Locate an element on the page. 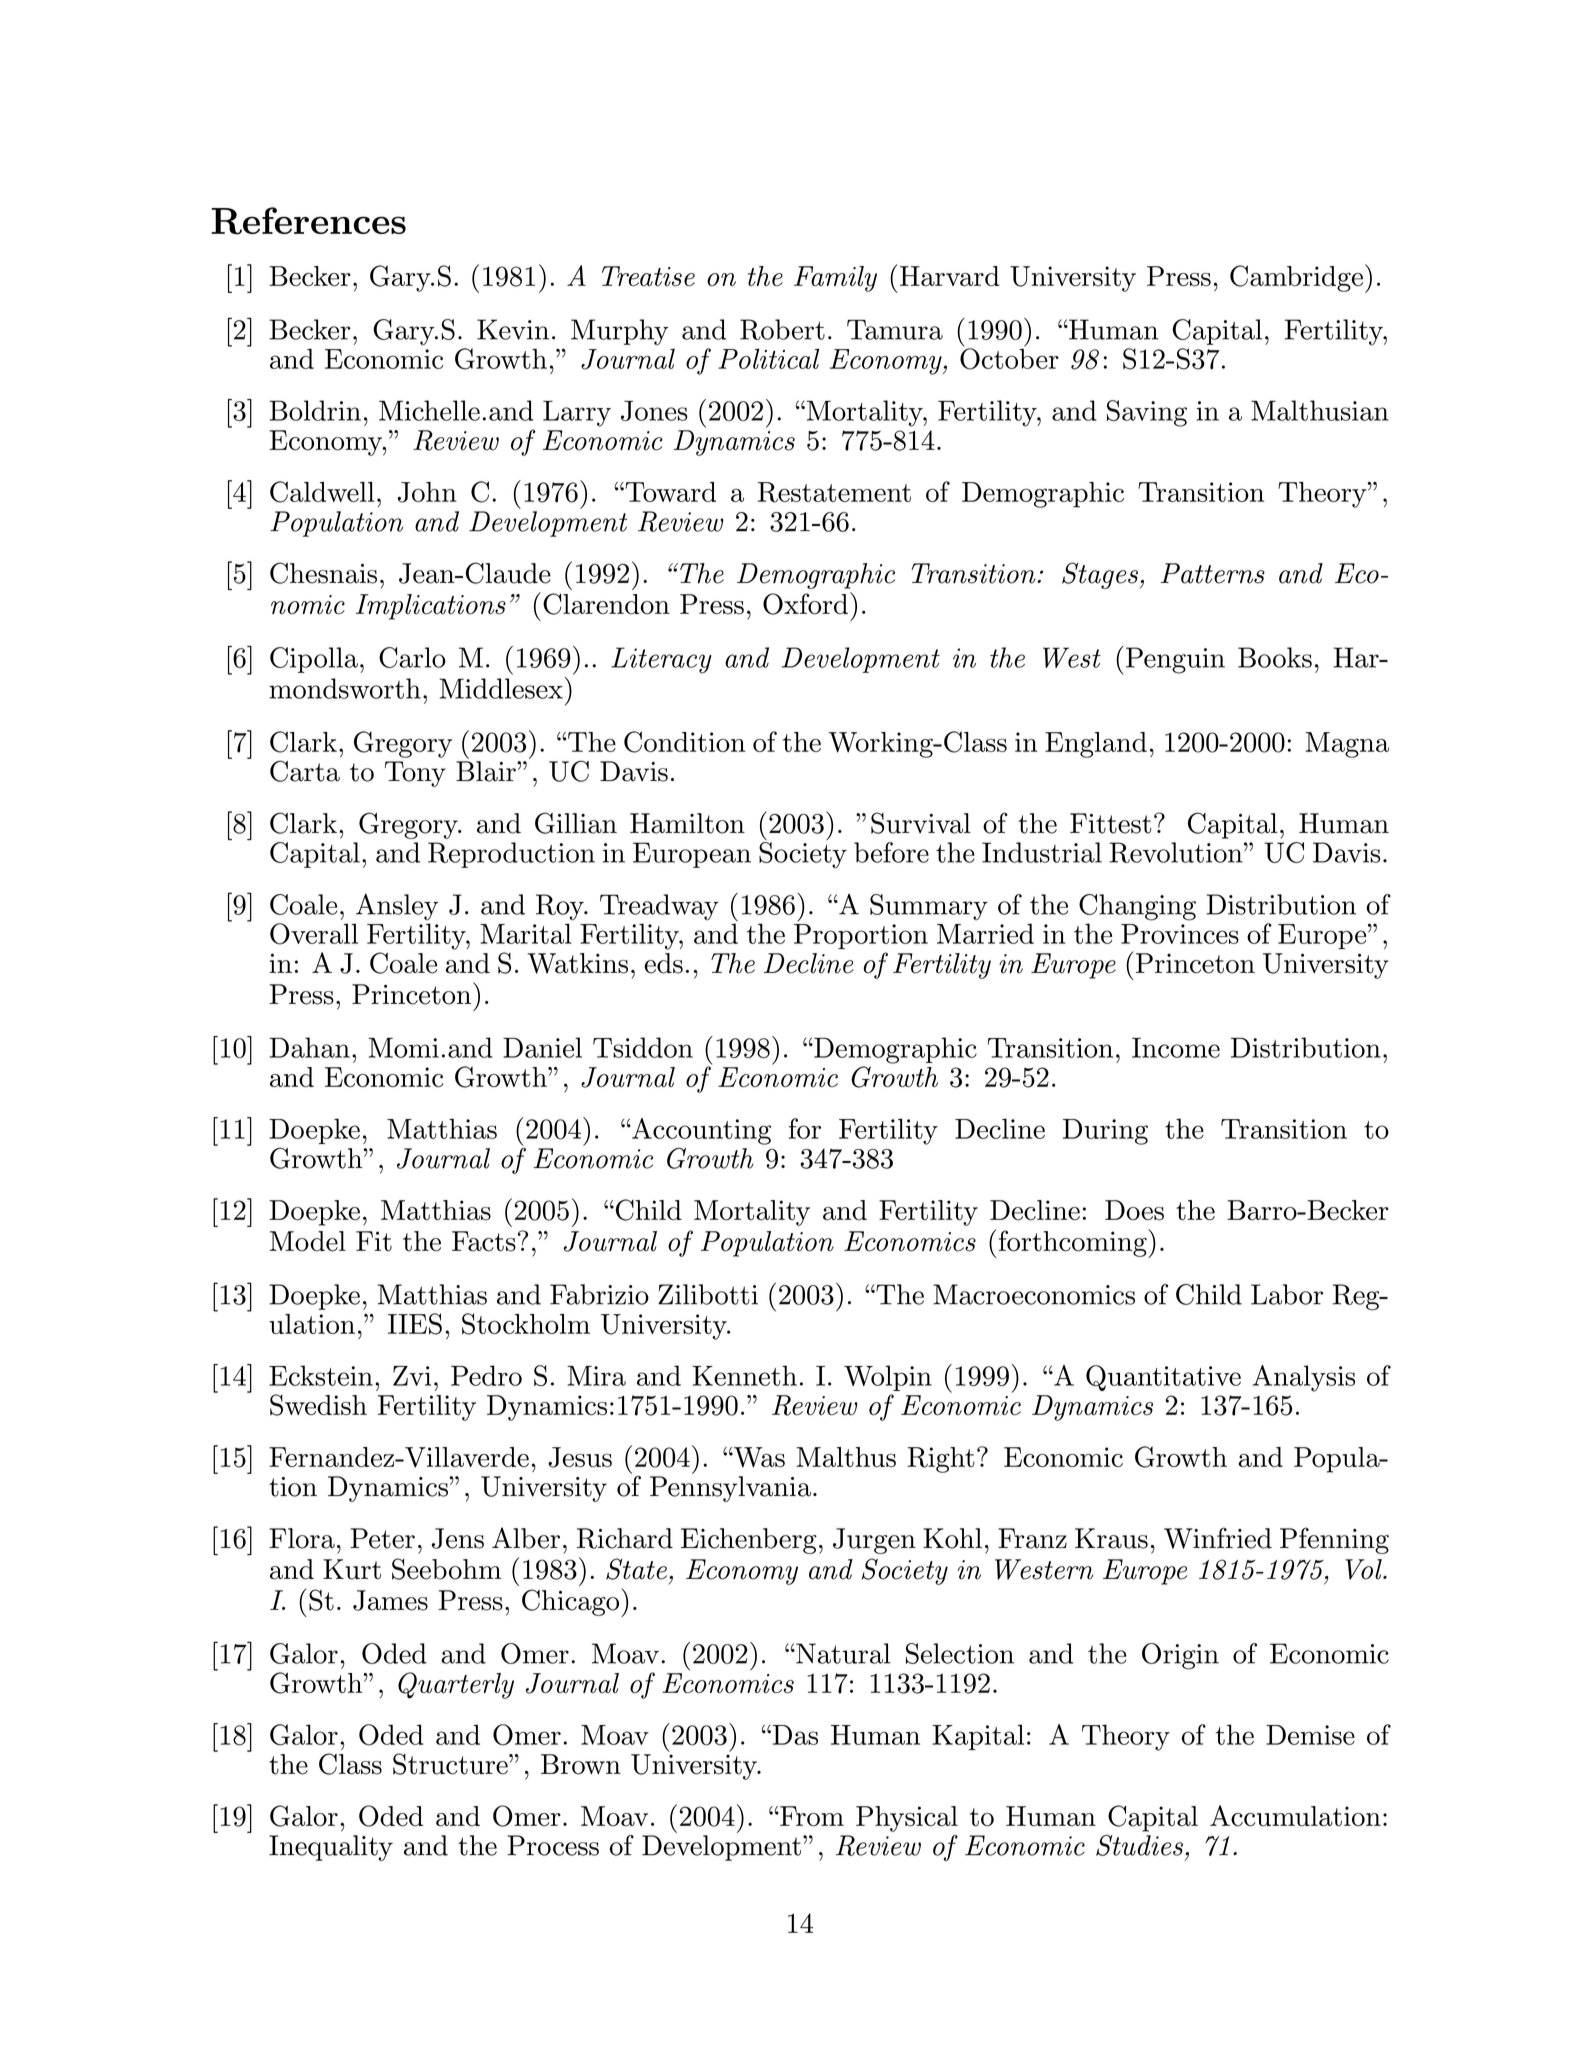  Family is located at coordinates (835, 279).
